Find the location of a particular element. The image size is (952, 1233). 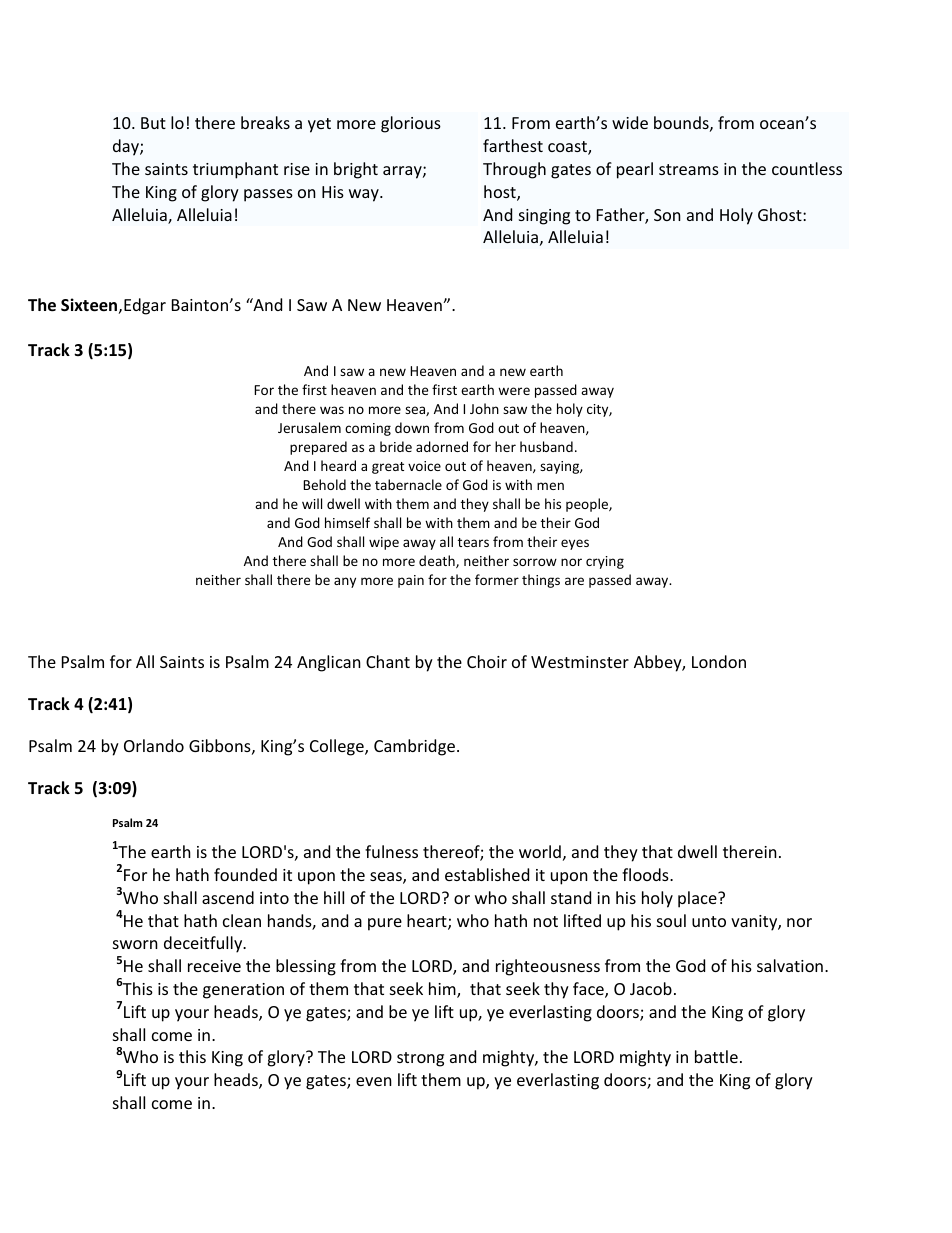

farthest is located at coordinates (513, 145).
